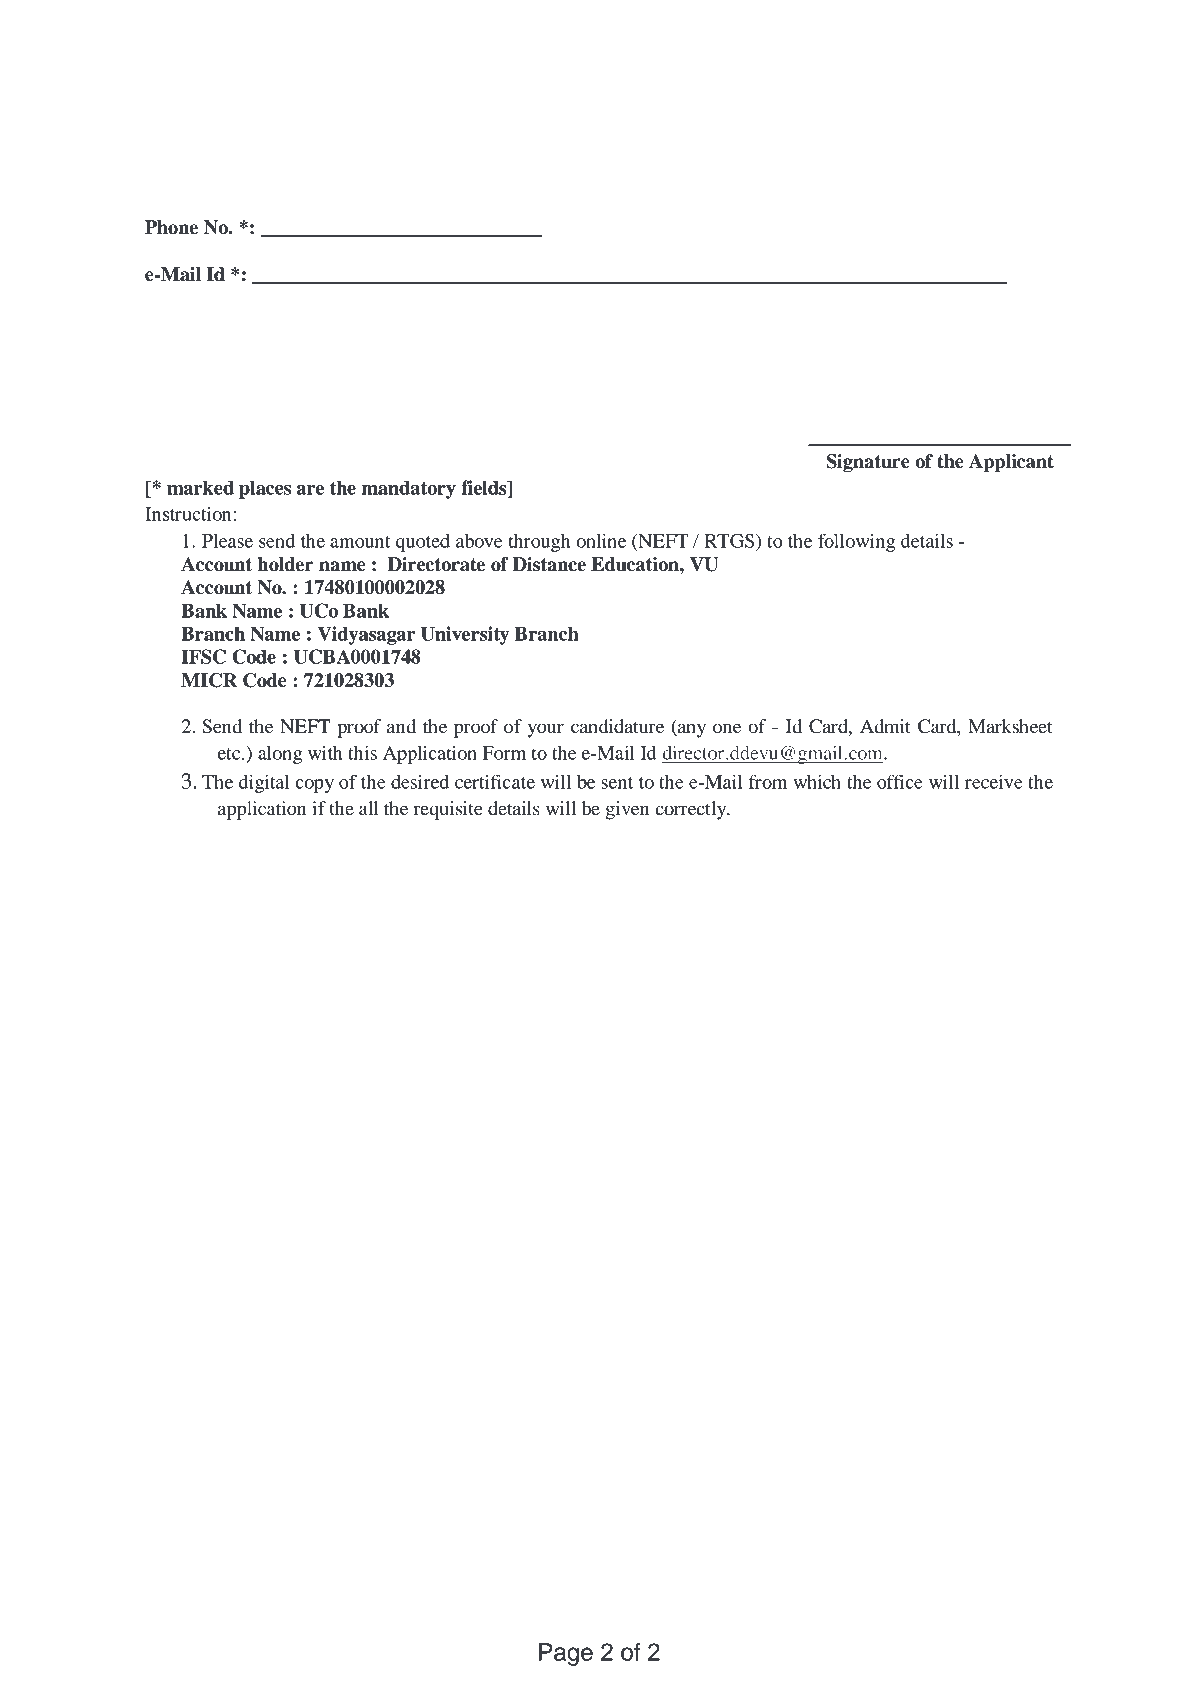 Image resolution: width=1198 pixels, height=1694 pixels. Describe the element at coordinates (368, 808) in the screenshot. I see `all` at that location.
